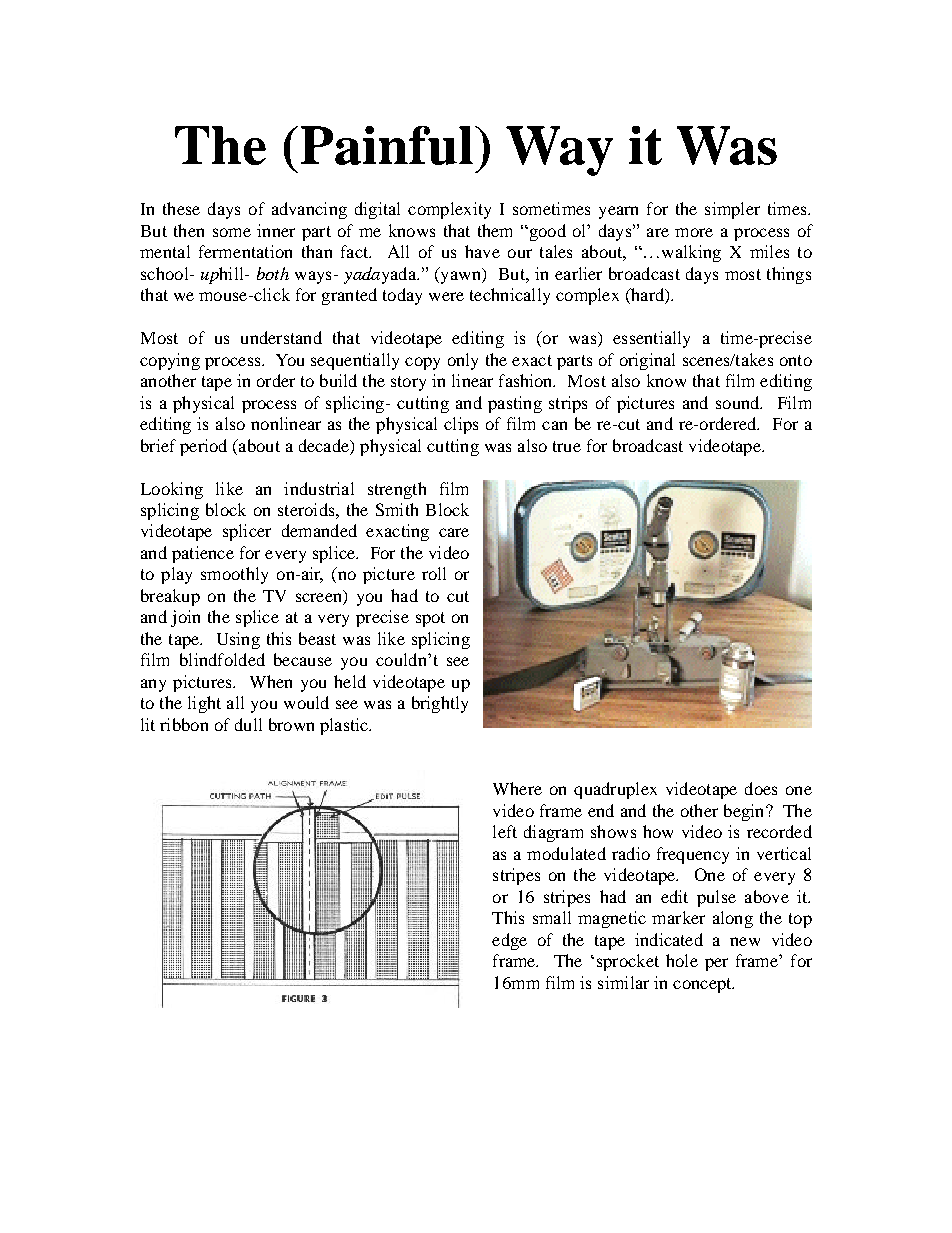  What do you see at coordinates (461, 425) in the screenshot?
I see `clips` at bounding box center [461, 425].
